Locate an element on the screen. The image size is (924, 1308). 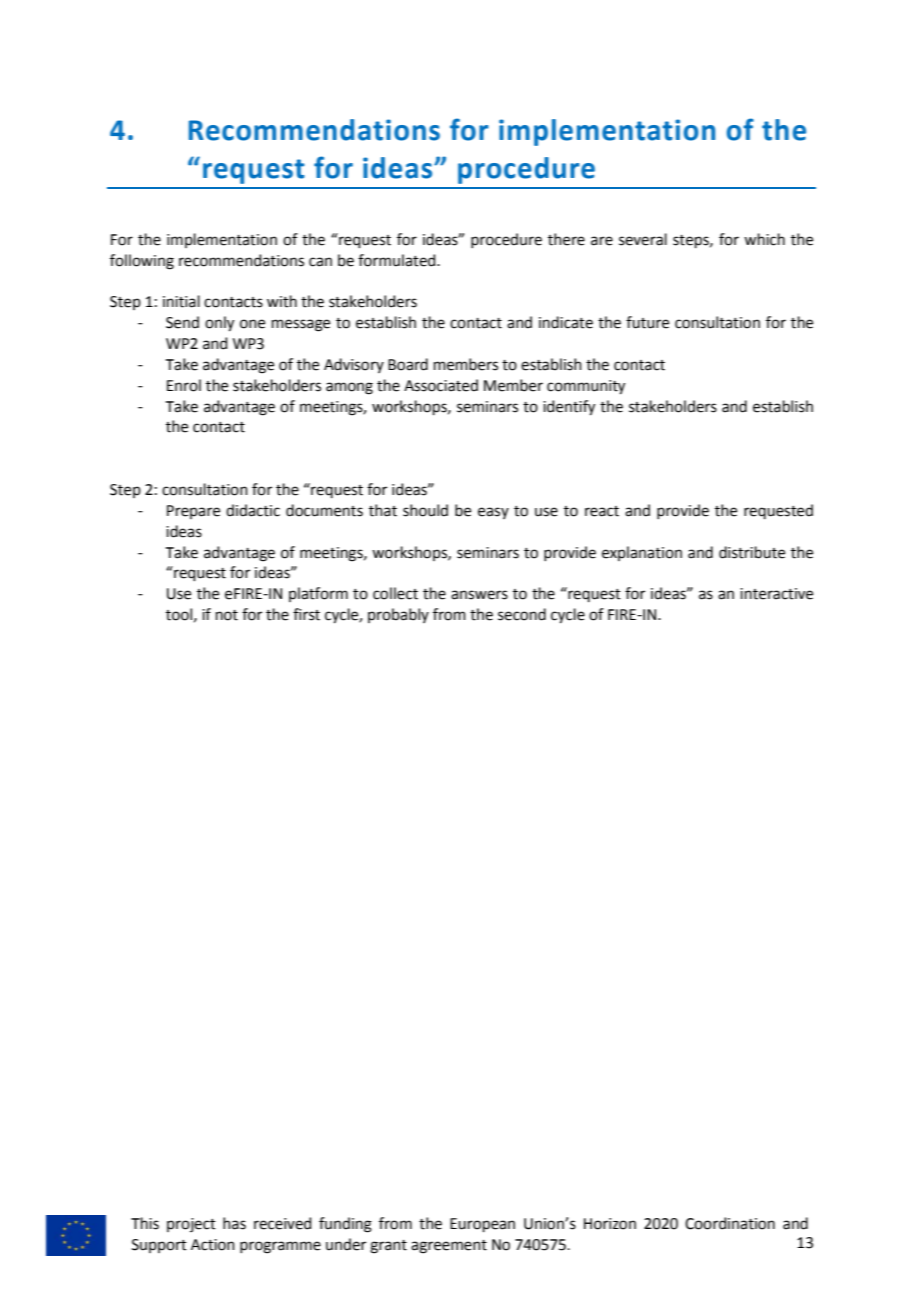
formulated is located at coordinates (398, 260).
